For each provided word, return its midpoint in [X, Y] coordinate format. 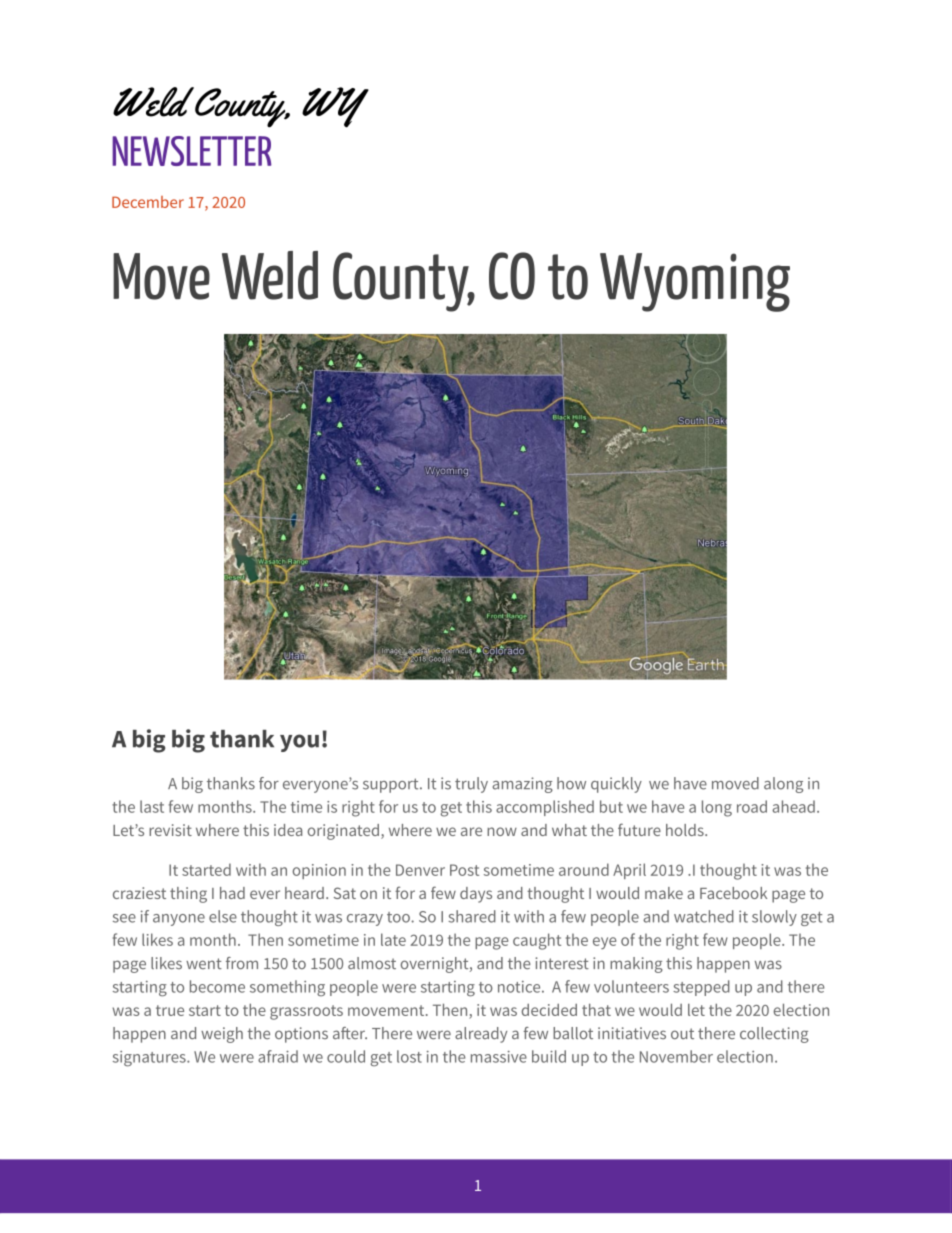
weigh [222, 1035]
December [148, 202]
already [481, 1035]
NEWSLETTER [191, 151]
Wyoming [695, 282]
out [682, 1033]
